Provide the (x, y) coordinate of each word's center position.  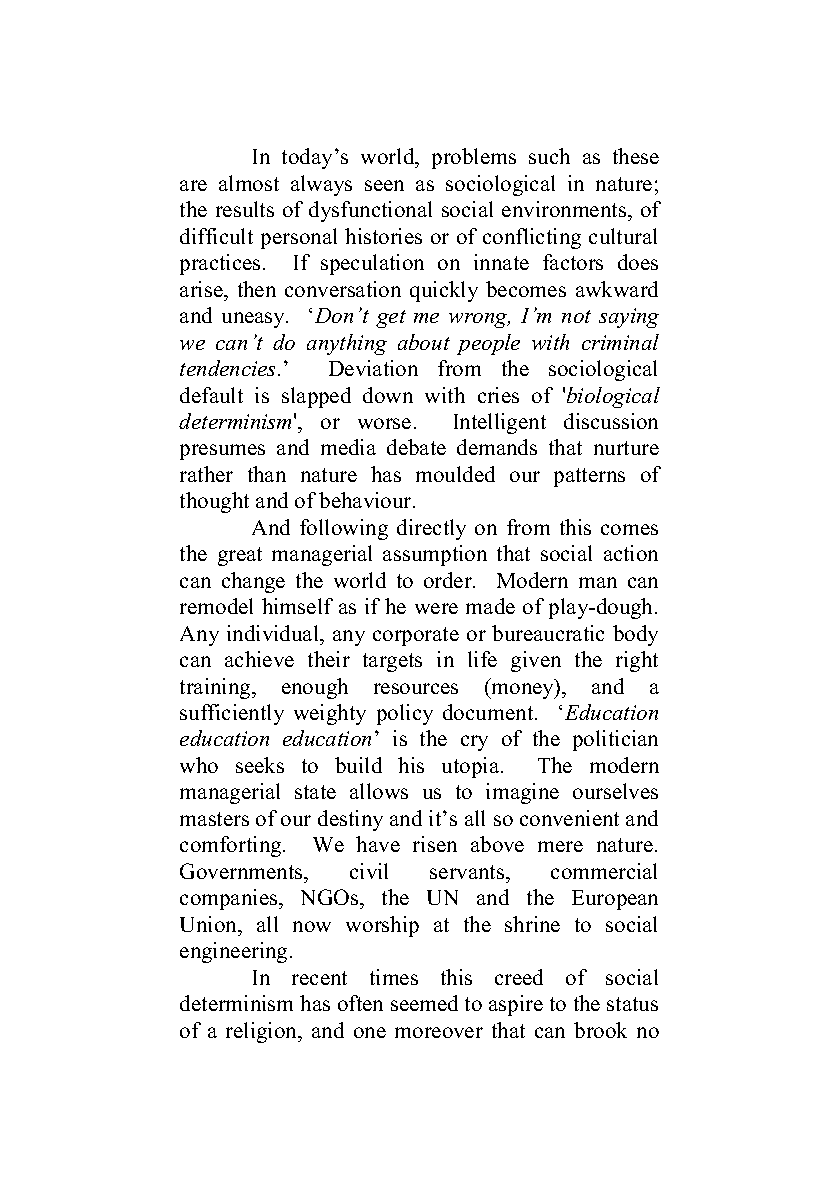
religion (263, 1032)
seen (384, 185)
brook (600, 1030)
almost (249, 183)
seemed (424, 1003)
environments (565, 211)
